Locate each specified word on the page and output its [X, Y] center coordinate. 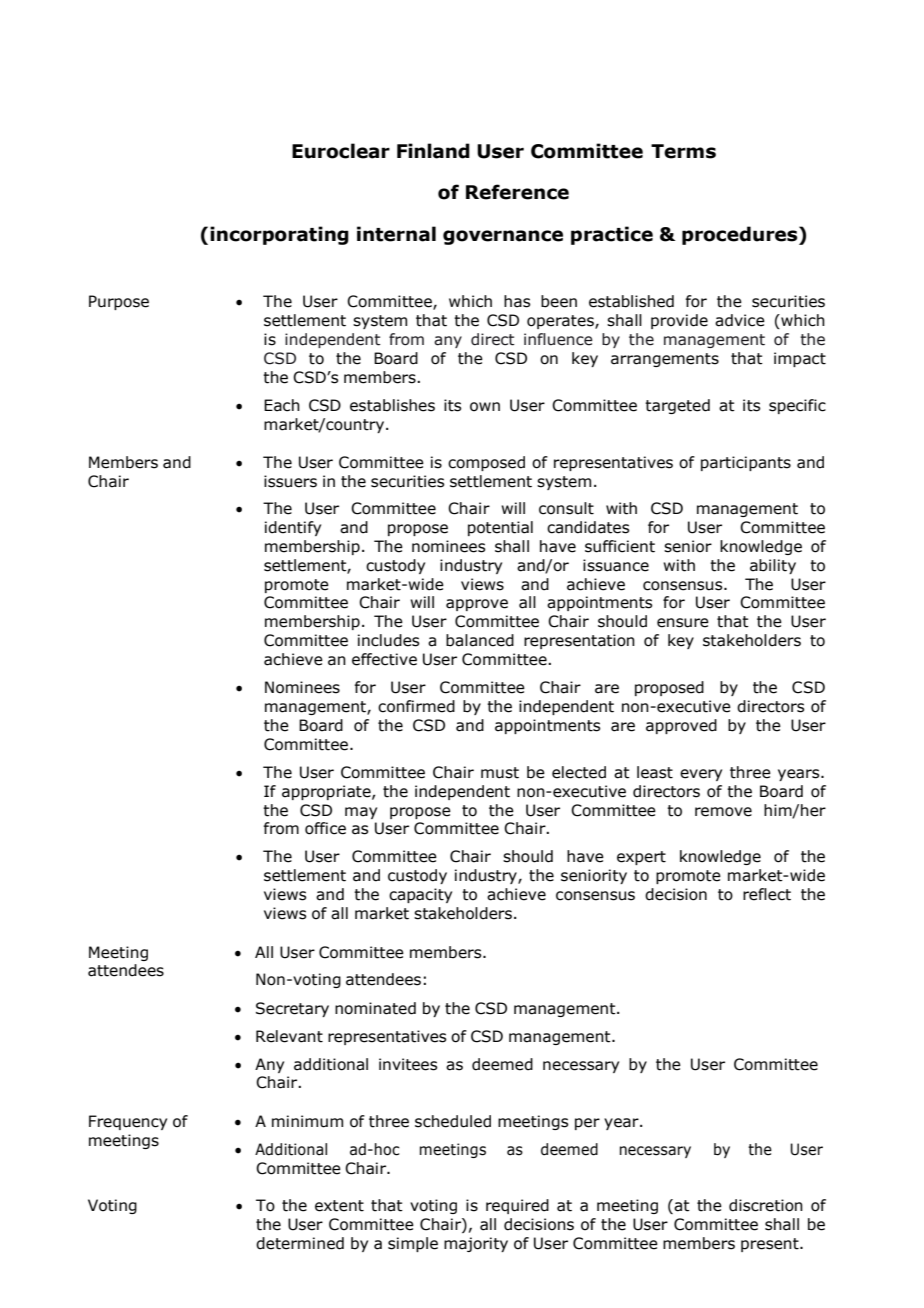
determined [300, 1243]
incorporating [279, 235]
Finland [433, 151]
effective [384, 659]
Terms [683, 151]
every [701, 775]
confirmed [416, 706]
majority [476, 1244]
